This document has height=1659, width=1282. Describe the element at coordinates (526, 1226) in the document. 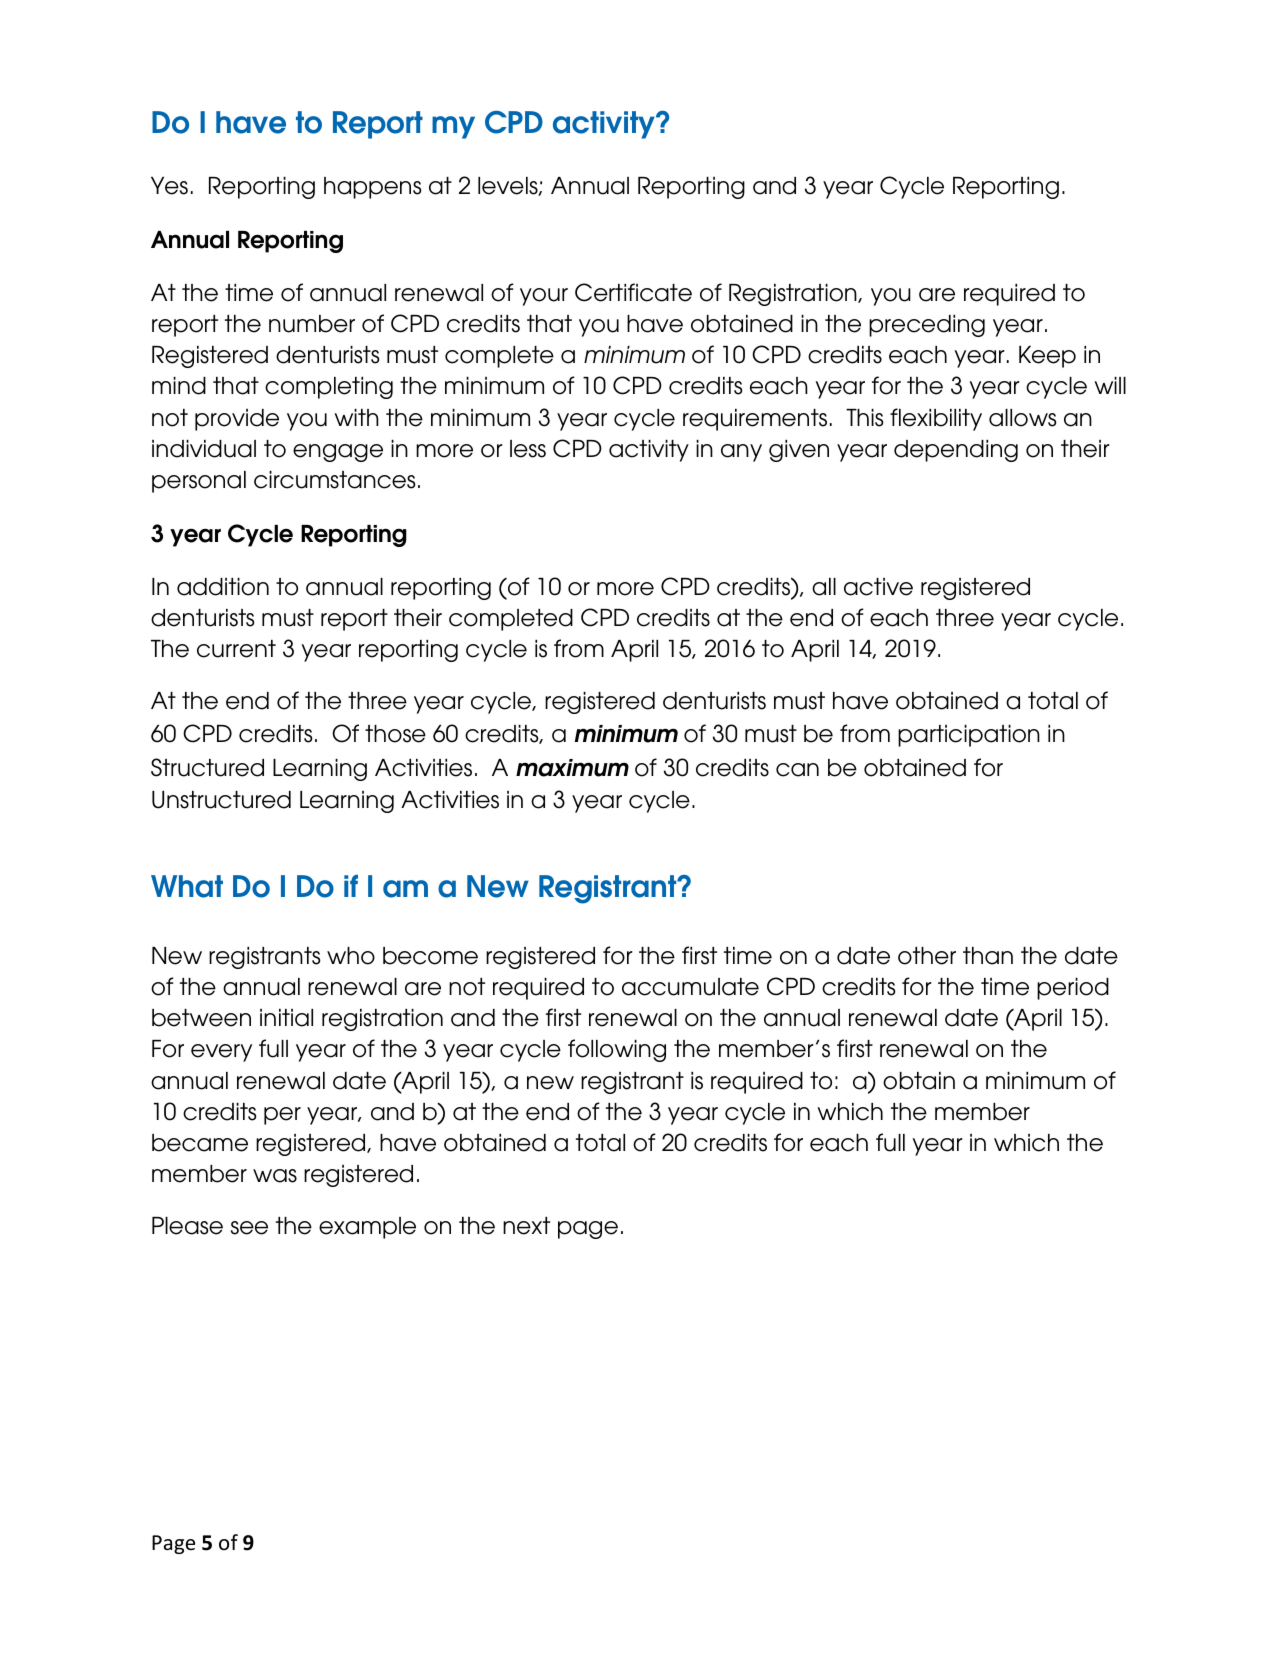

I see `next` at that location.
